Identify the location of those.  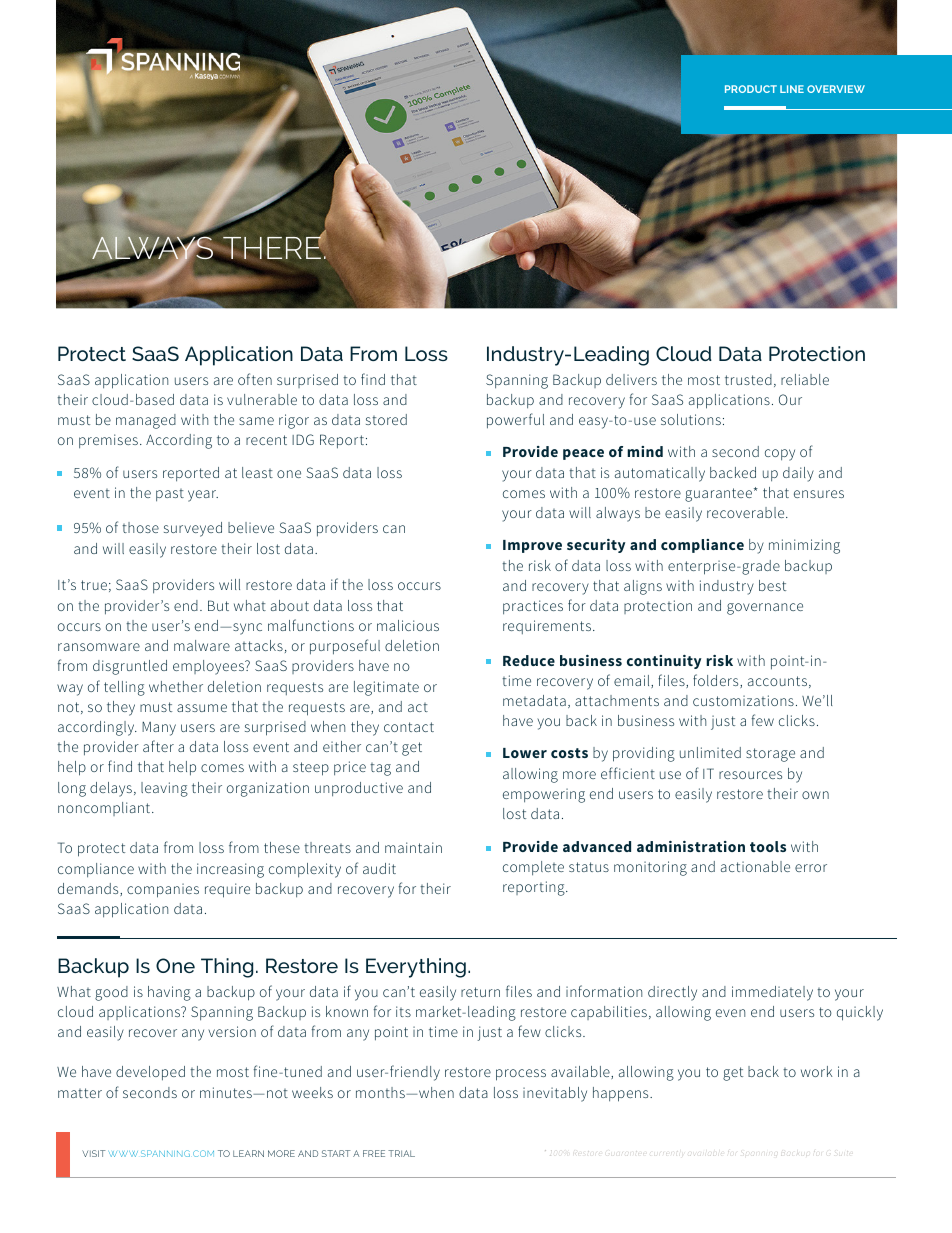
(140, 527).
